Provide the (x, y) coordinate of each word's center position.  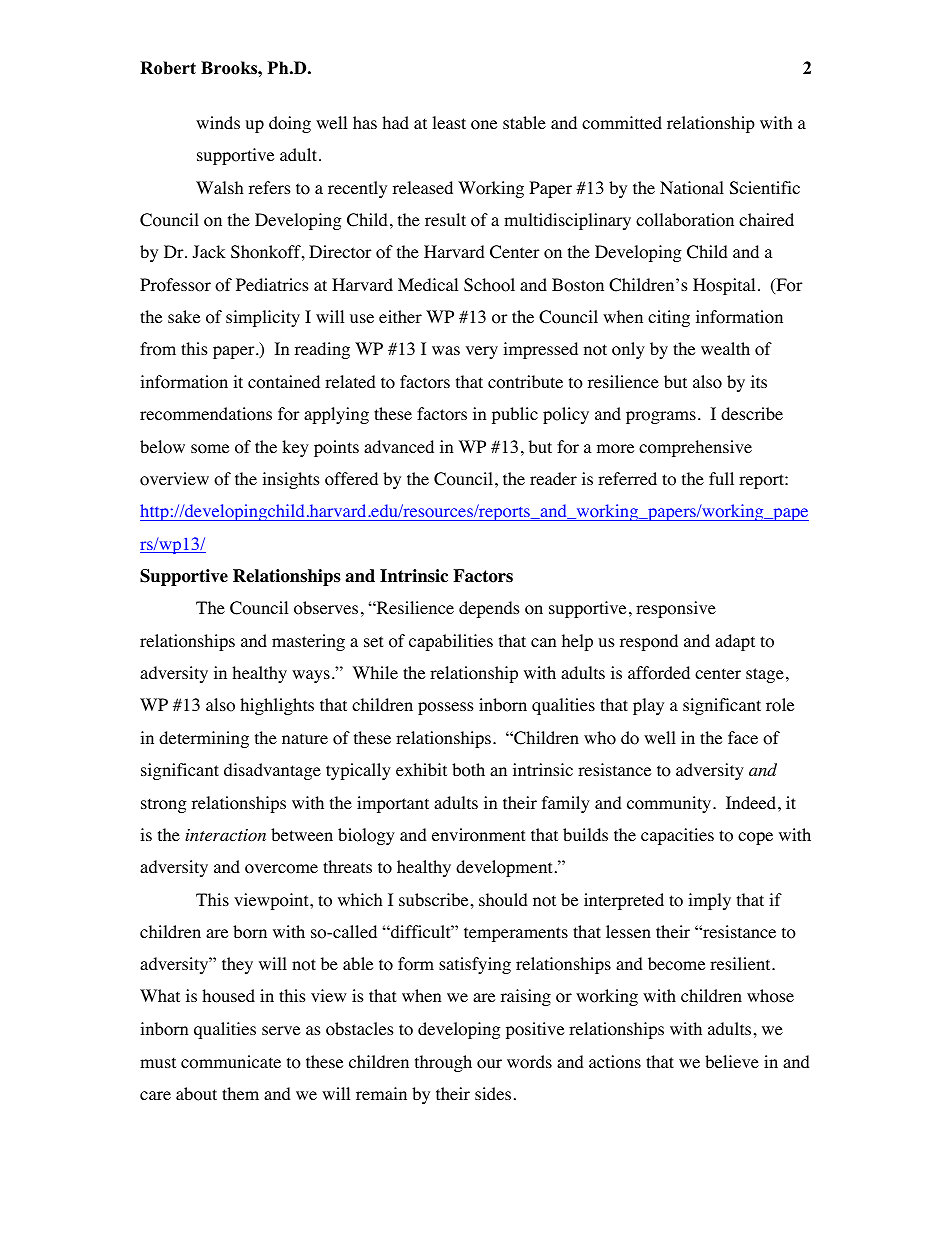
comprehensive (695, 448)
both (468, 770)
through (443, 1063)
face (743, 737)
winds (218, 122)
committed (622, 123)
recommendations (206, 414)
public (515, 415)
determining (204, 739)
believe (732, 1061)
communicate (231, 1062)
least (449, 122)
